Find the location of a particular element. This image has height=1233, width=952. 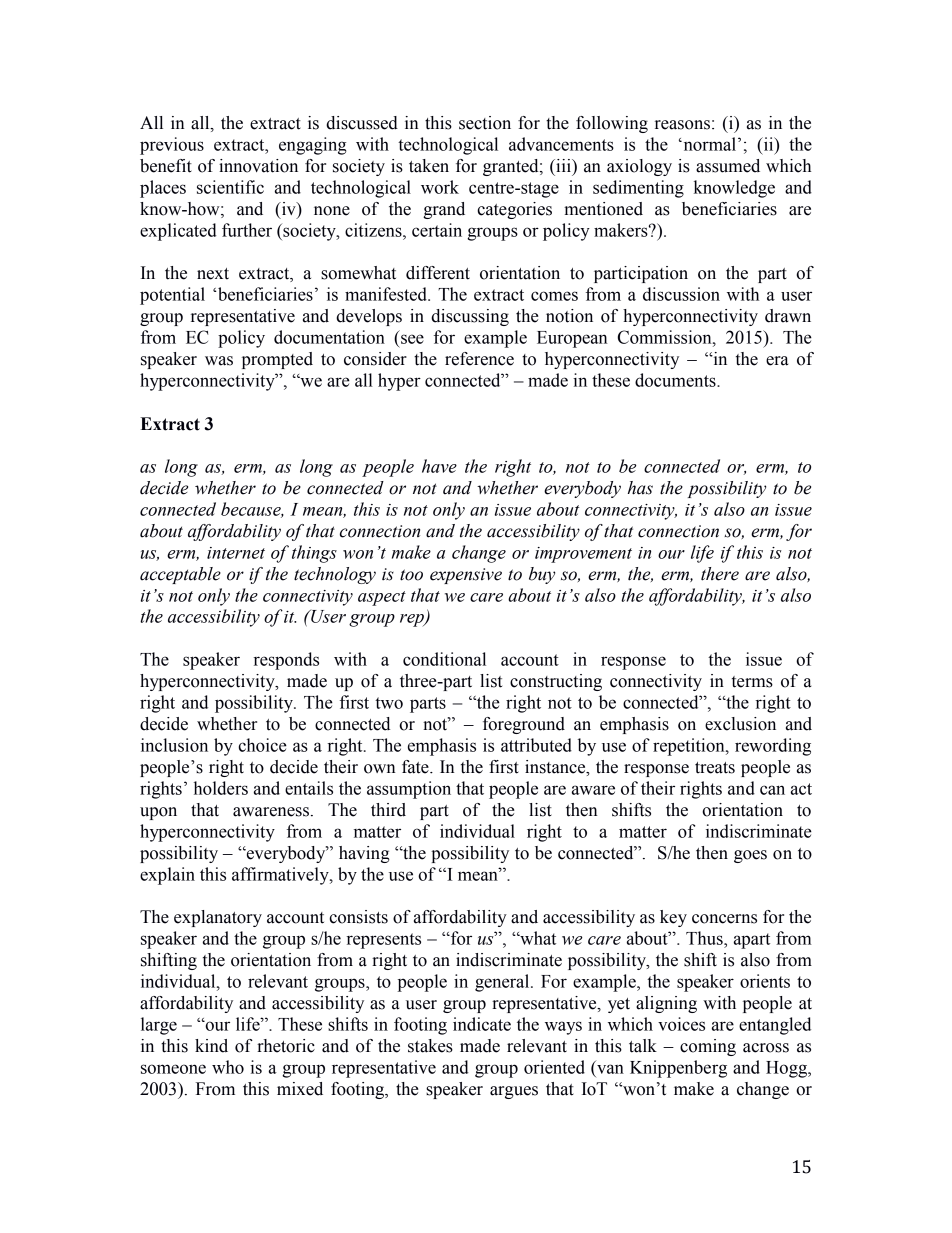

innovation is located at coordinates (258, 166).
